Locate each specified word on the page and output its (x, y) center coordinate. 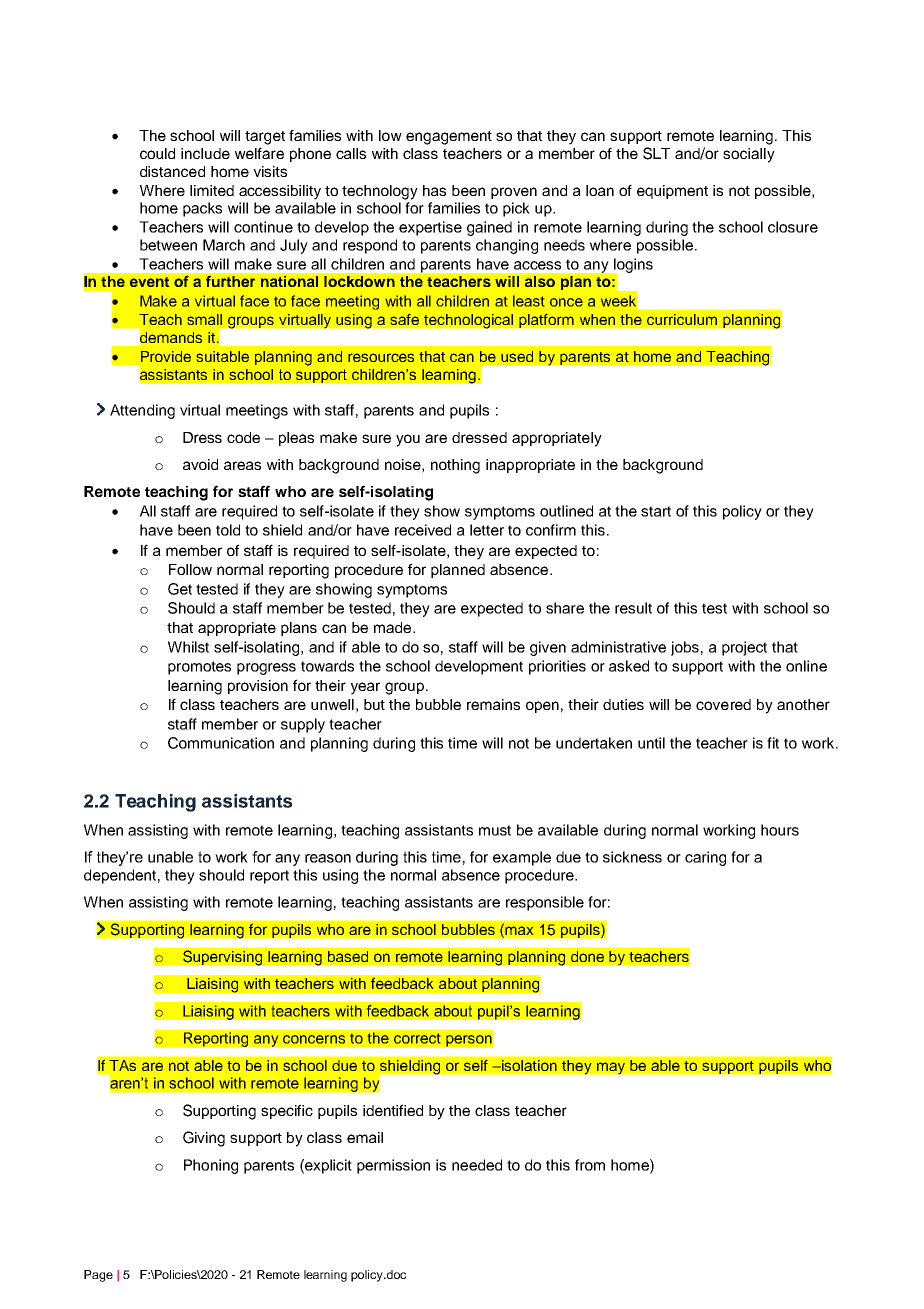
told (228, 530)
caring (705, 858)
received (423, 530)
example (522, 858)
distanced (172, 171)
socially (749, 155)
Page (98, 1276)
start (656, 511)
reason (328, 858)
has (434, 190)
